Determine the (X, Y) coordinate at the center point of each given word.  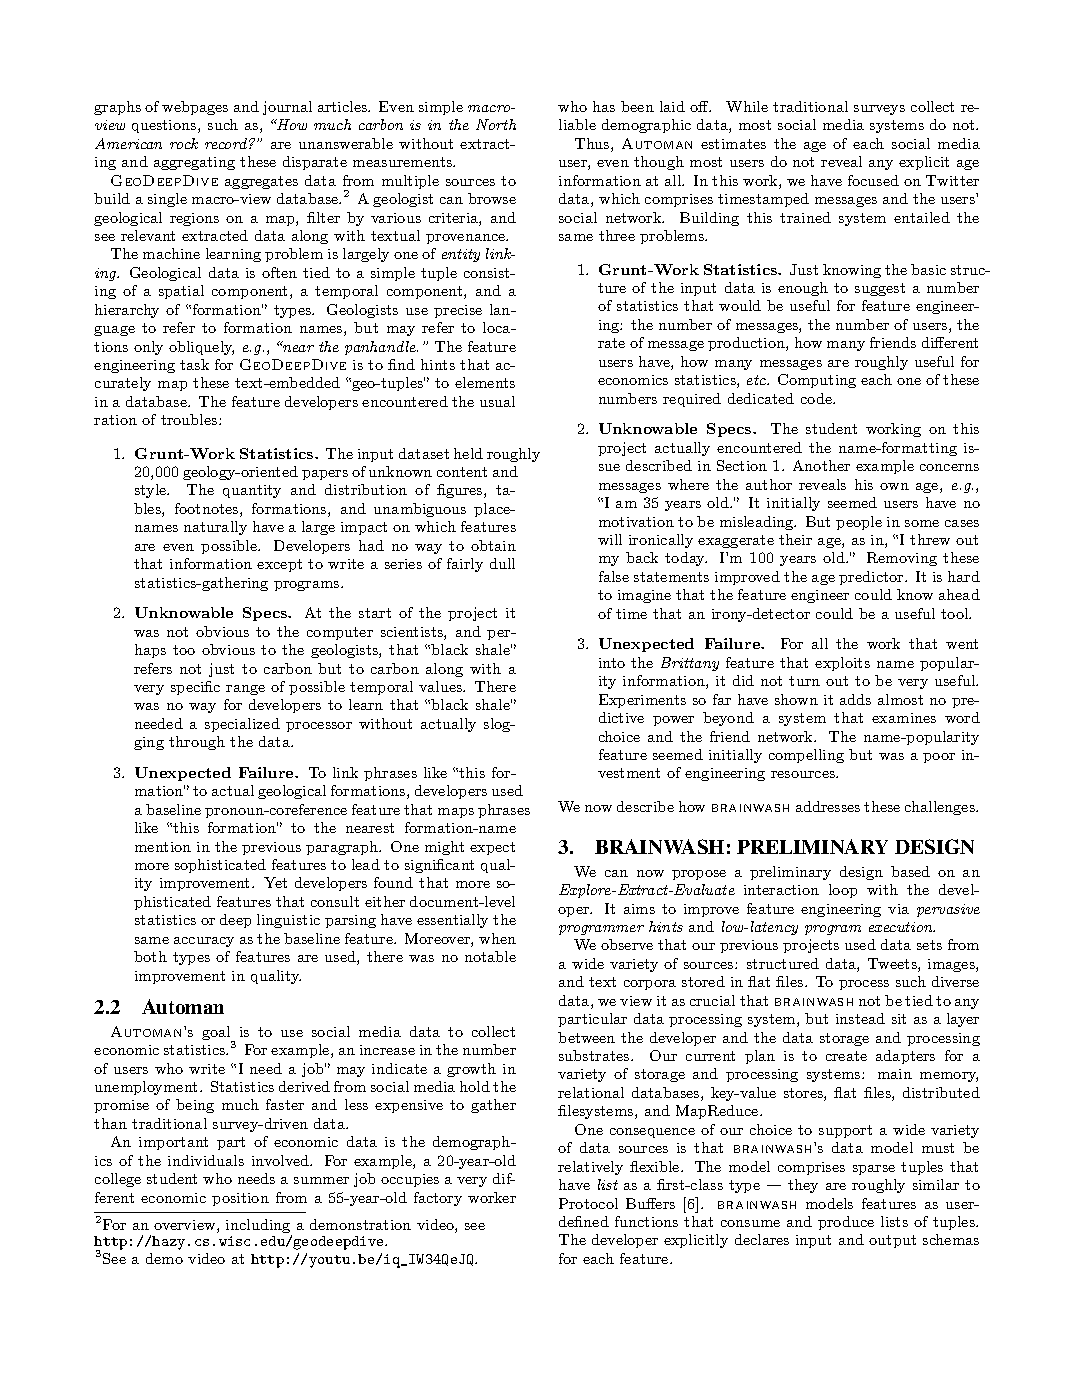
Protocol (588, 1203)
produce (846, 1223)
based (910, 871)
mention (163, 847)
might (444, 848)
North (496, 124)
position (240, 1199)
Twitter (952, 180)
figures (461, 491)
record (226, 143)
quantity (252, 491)
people (859, 523)
